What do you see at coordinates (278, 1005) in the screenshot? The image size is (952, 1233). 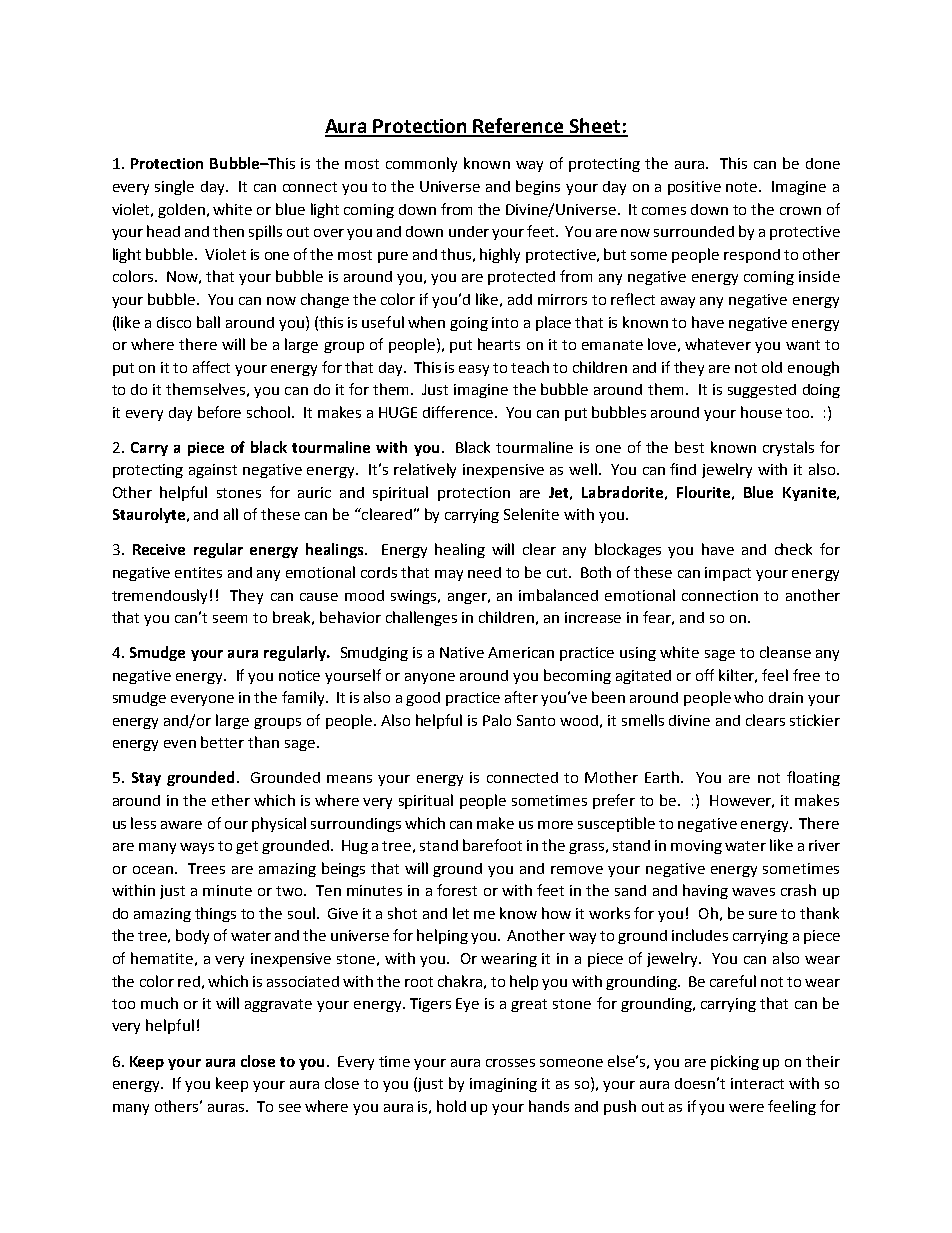 I see `aggravate` at bounding box center [278, 1005].
